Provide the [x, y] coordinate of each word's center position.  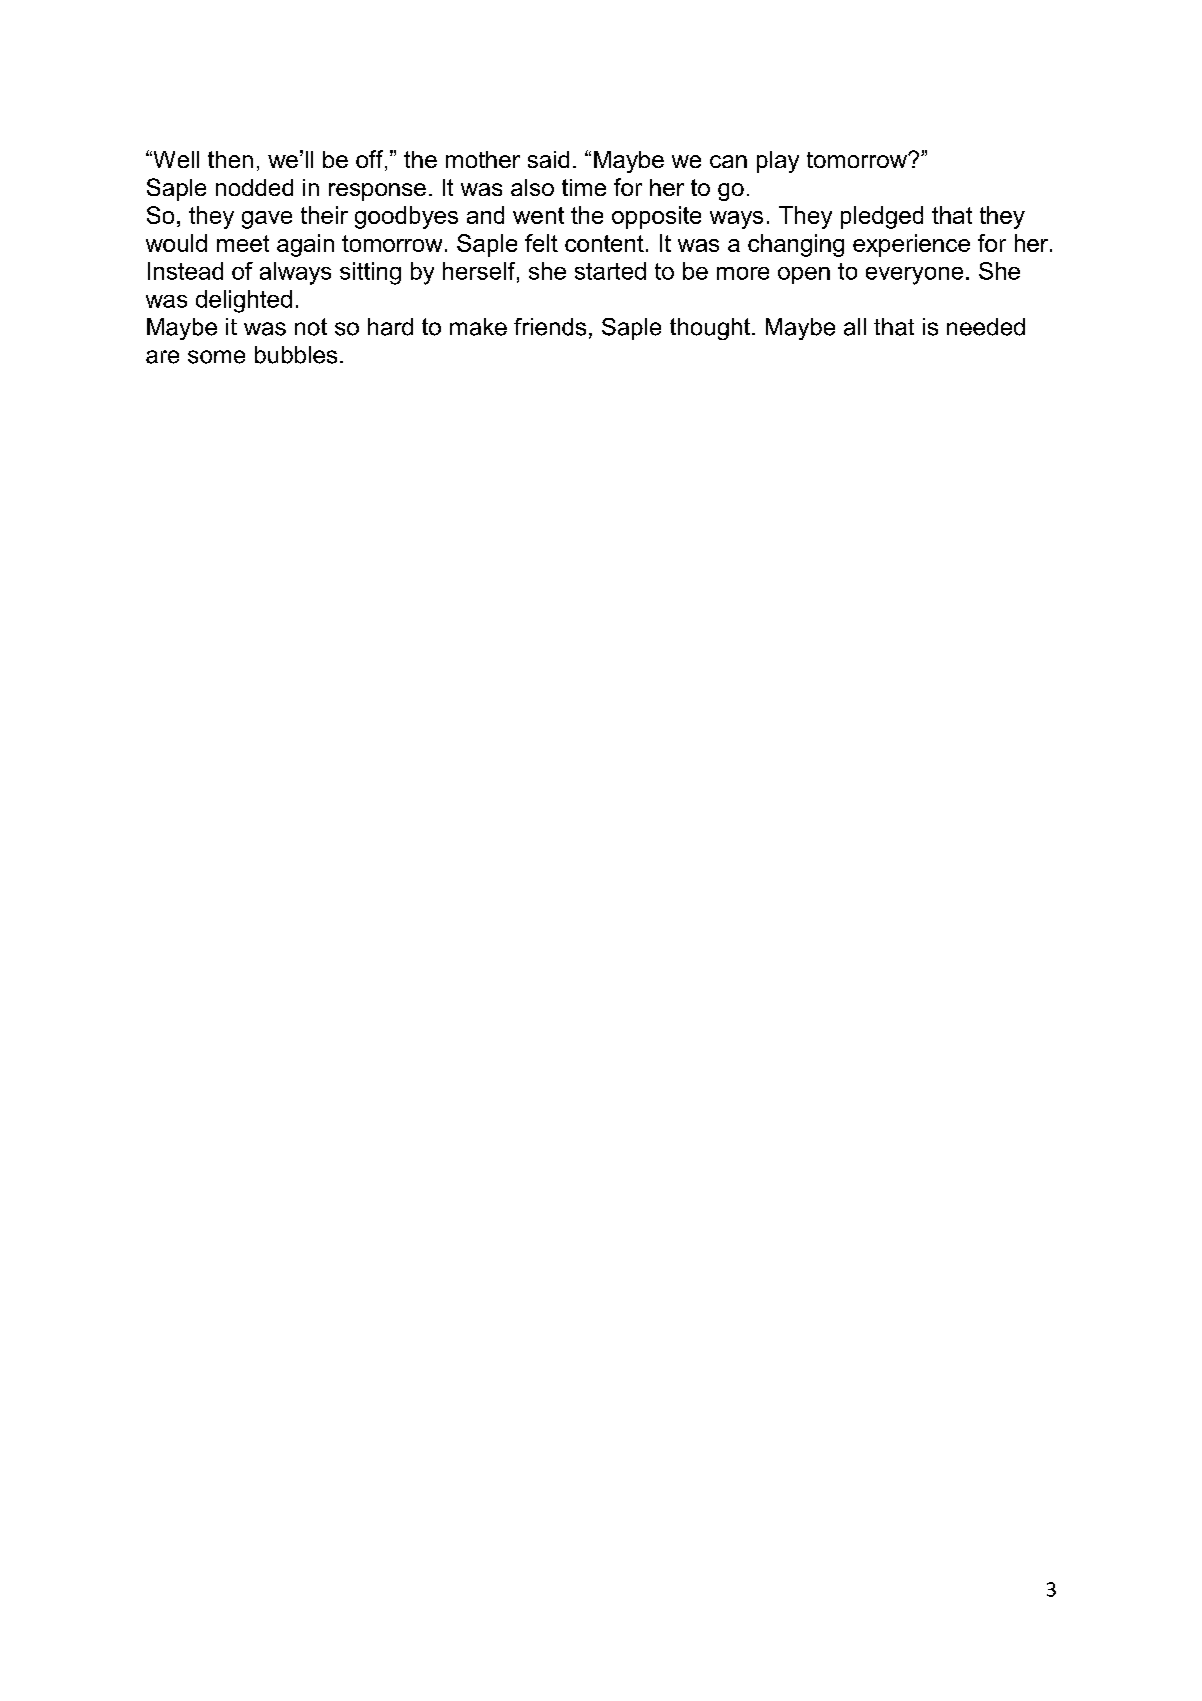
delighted [244, 301]
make [478, 327]
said [548, 159]
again [305, 245]
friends [550, 327]
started [610, 271]
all [855, 327]
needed [986, 327]
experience [911, 245]
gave [267, 220]
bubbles [296, 355]
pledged [882, 217]
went [538, 215]
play [778, 162]
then [230, 159]
